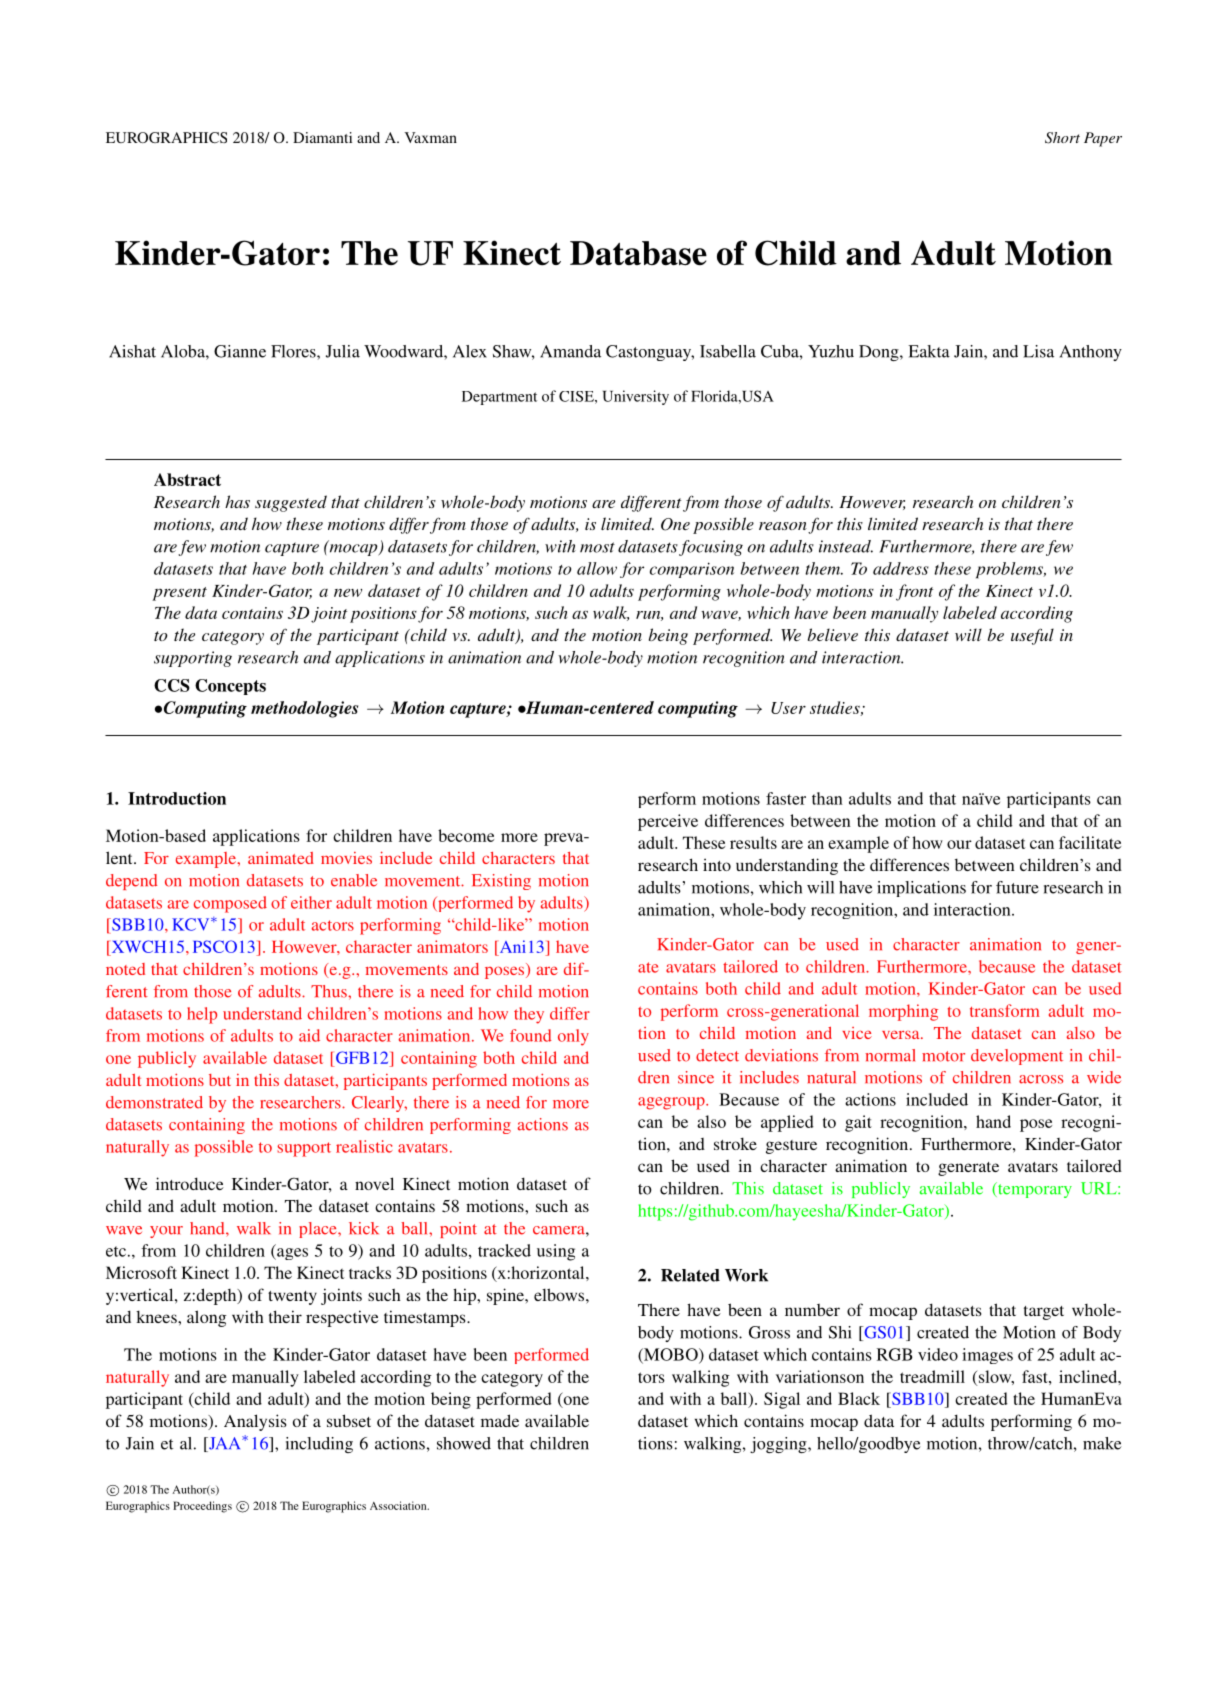 This page has width=1205, height=1705. Describe the element at coordinates (500, 1420) in the page. I see `made` at that location.
